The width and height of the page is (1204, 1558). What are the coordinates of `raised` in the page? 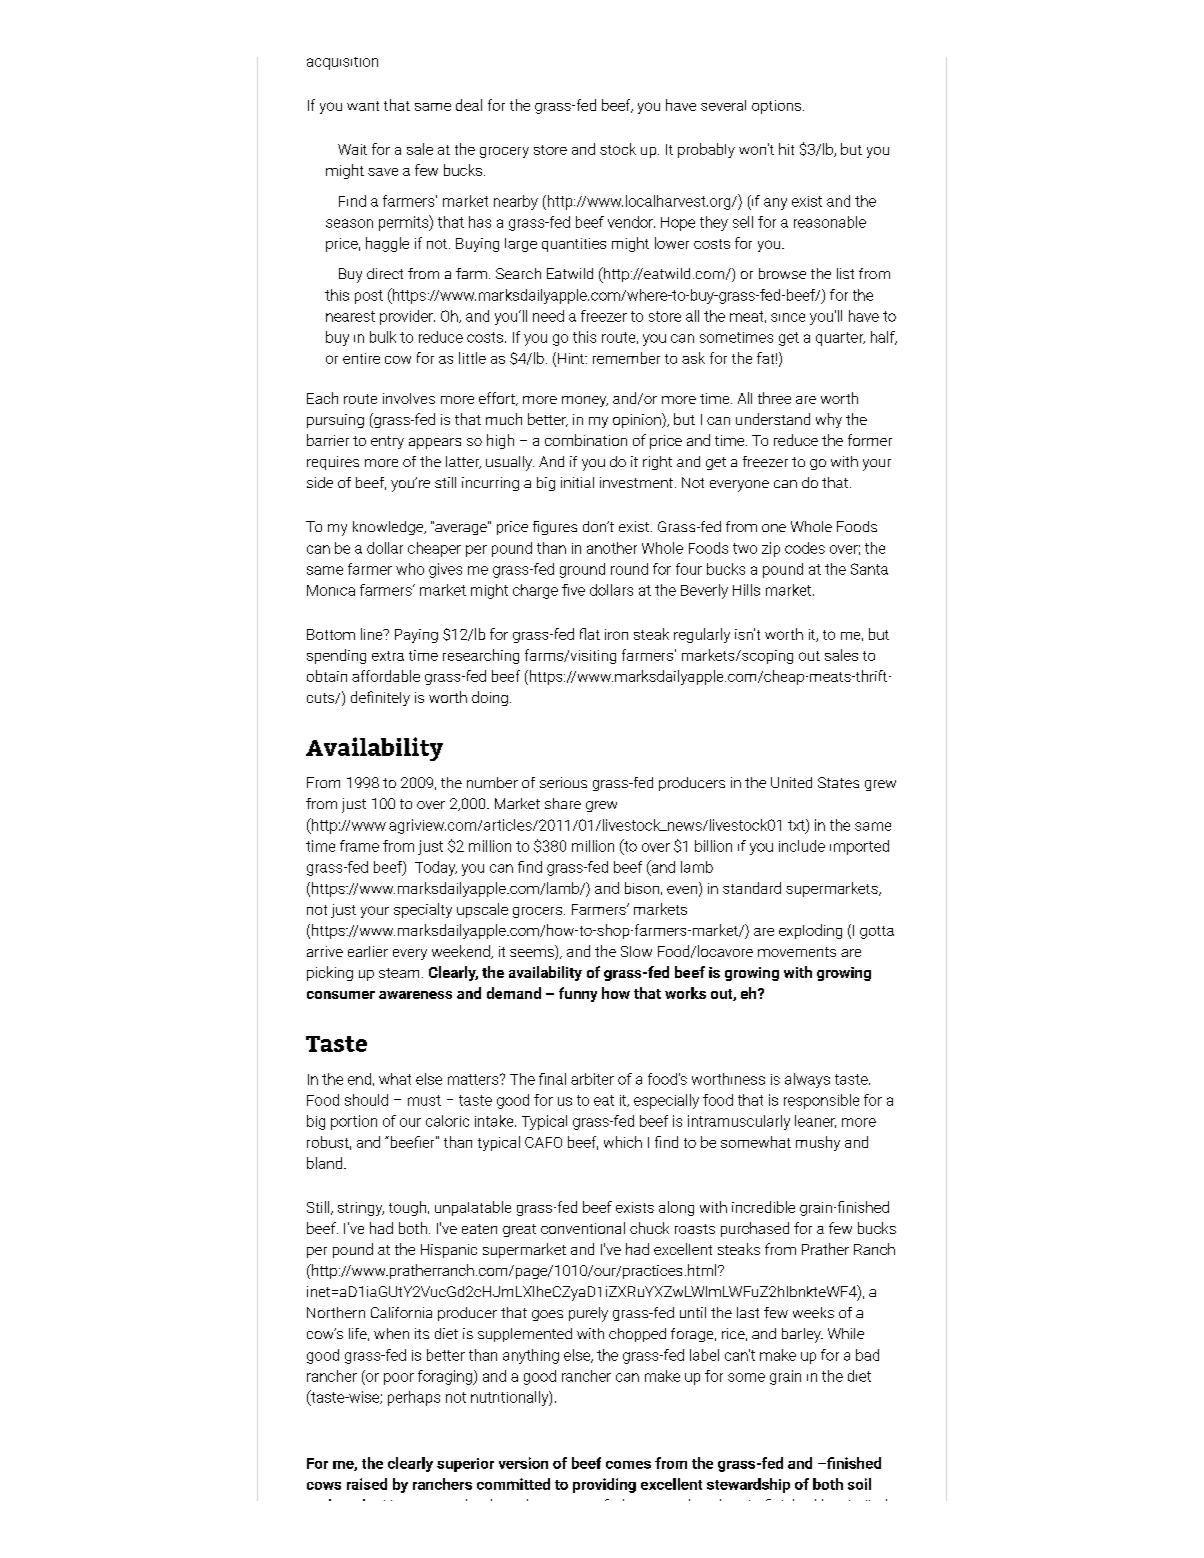 It's located at (367, 1484).
